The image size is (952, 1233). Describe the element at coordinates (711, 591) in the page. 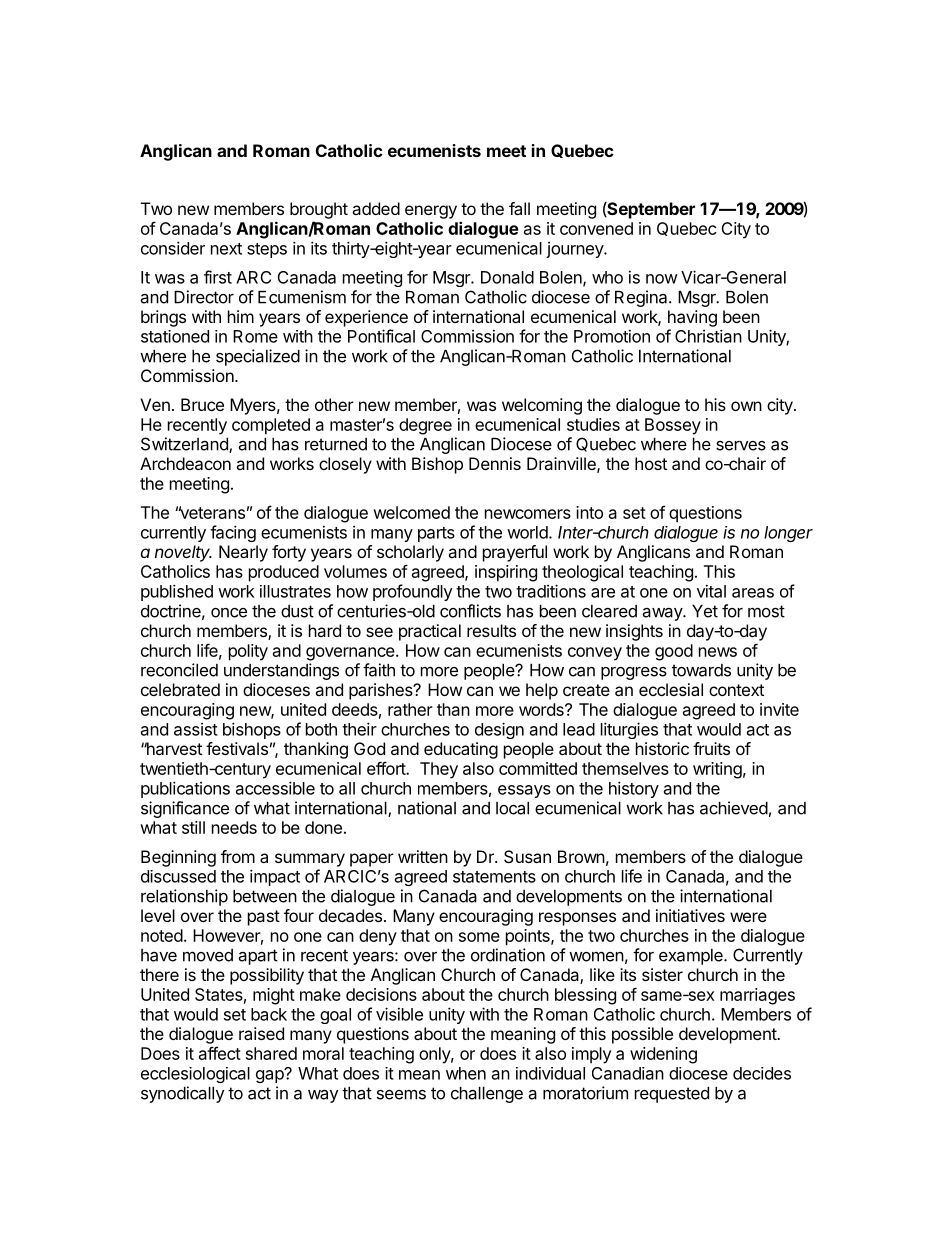

I see `vital` at that location.
